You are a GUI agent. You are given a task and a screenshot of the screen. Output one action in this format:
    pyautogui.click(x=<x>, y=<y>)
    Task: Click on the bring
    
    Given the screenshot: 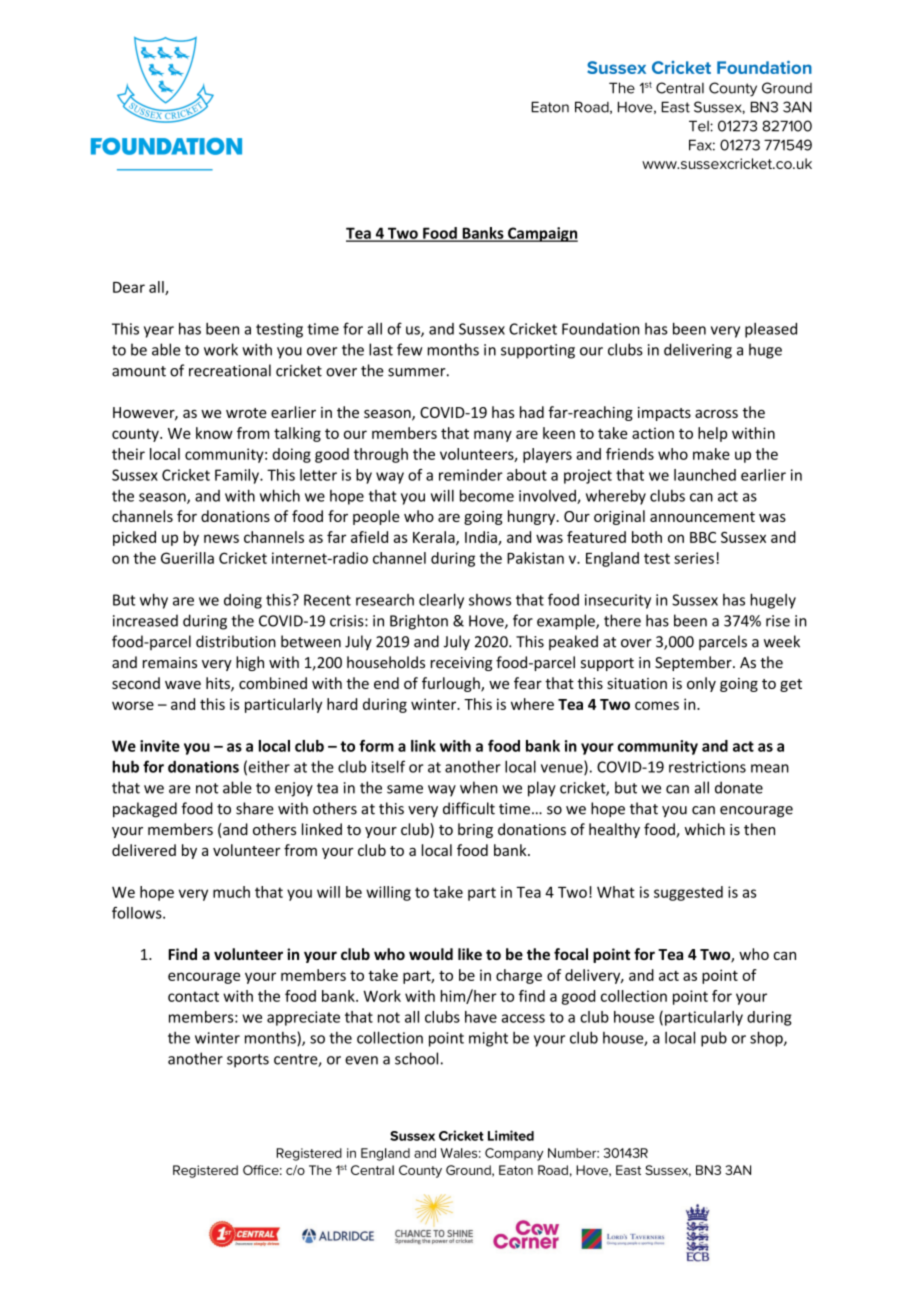 What is the action you would take?
    pyautogui.click(x=475, y=830)
